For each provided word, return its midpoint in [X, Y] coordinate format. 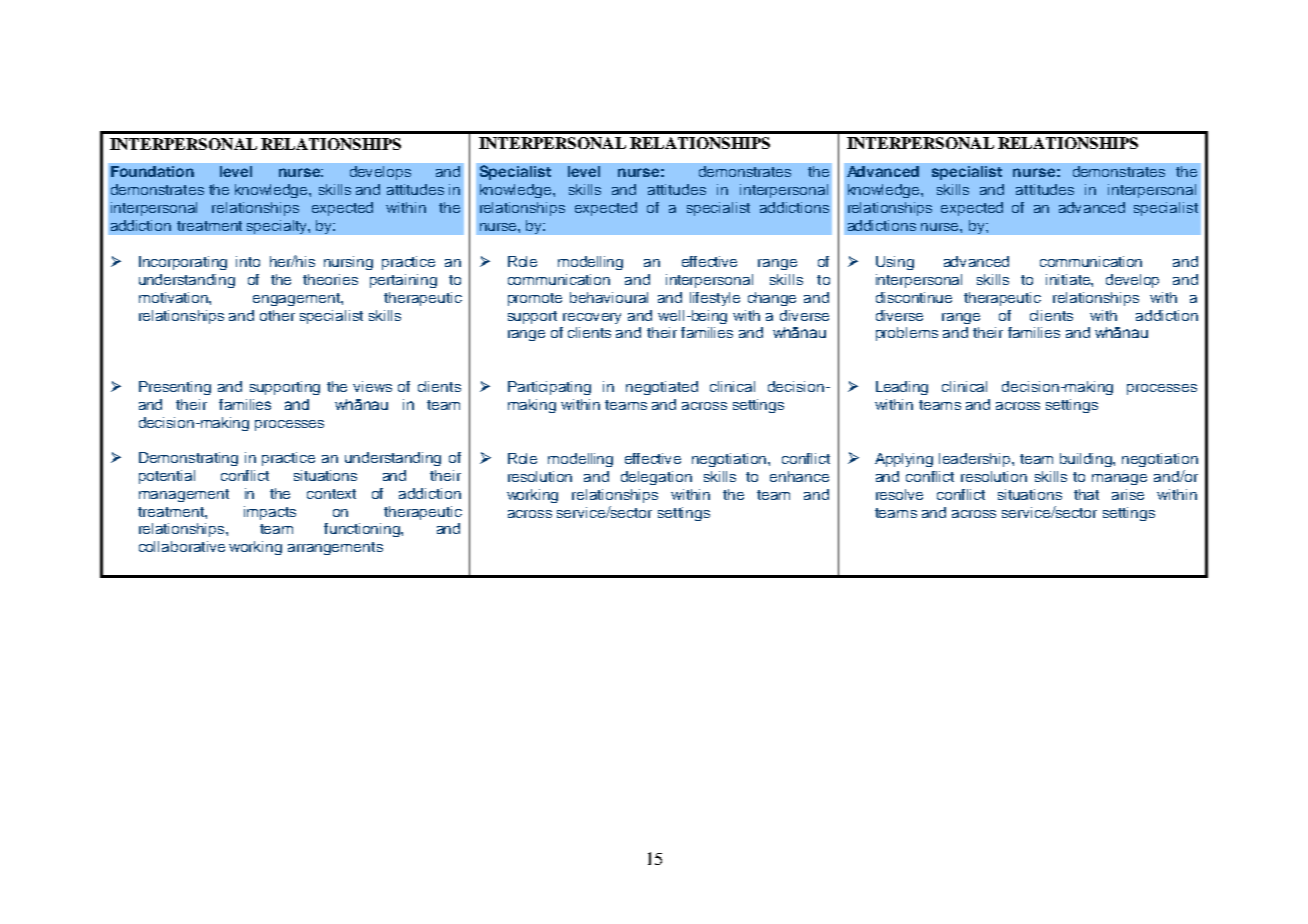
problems [907, 334]
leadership [976, 460]
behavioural [609, 297]
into [248, 261]
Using [895, 263]
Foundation [152, 171]
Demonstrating [188, 459]
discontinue [914, 297]
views [372, 386]
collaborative [182, 546]
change [772, 299]
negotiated [662, 388]
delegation [656, 478]
